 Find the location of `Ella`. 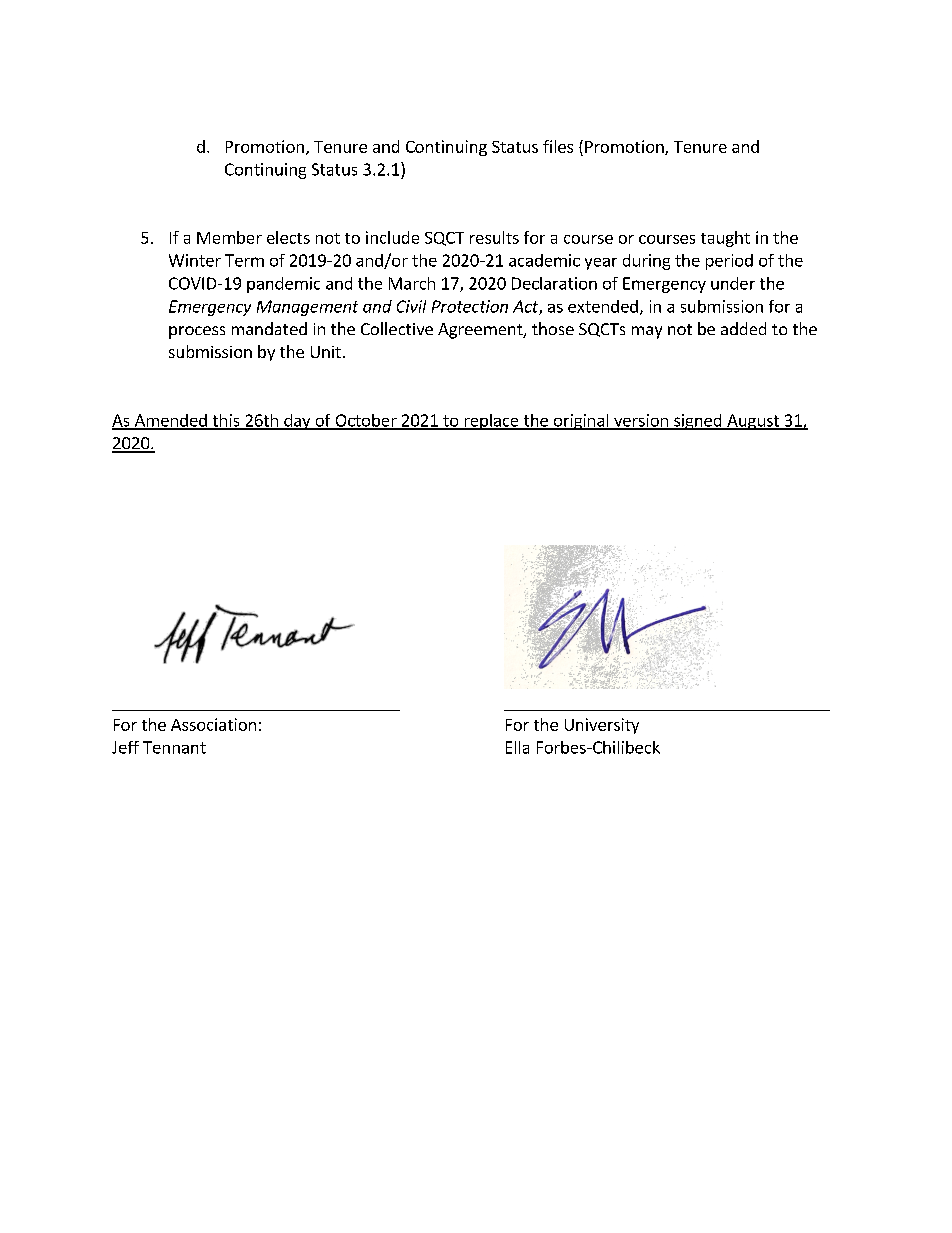

Ella is located at coordinates (517, 747).
